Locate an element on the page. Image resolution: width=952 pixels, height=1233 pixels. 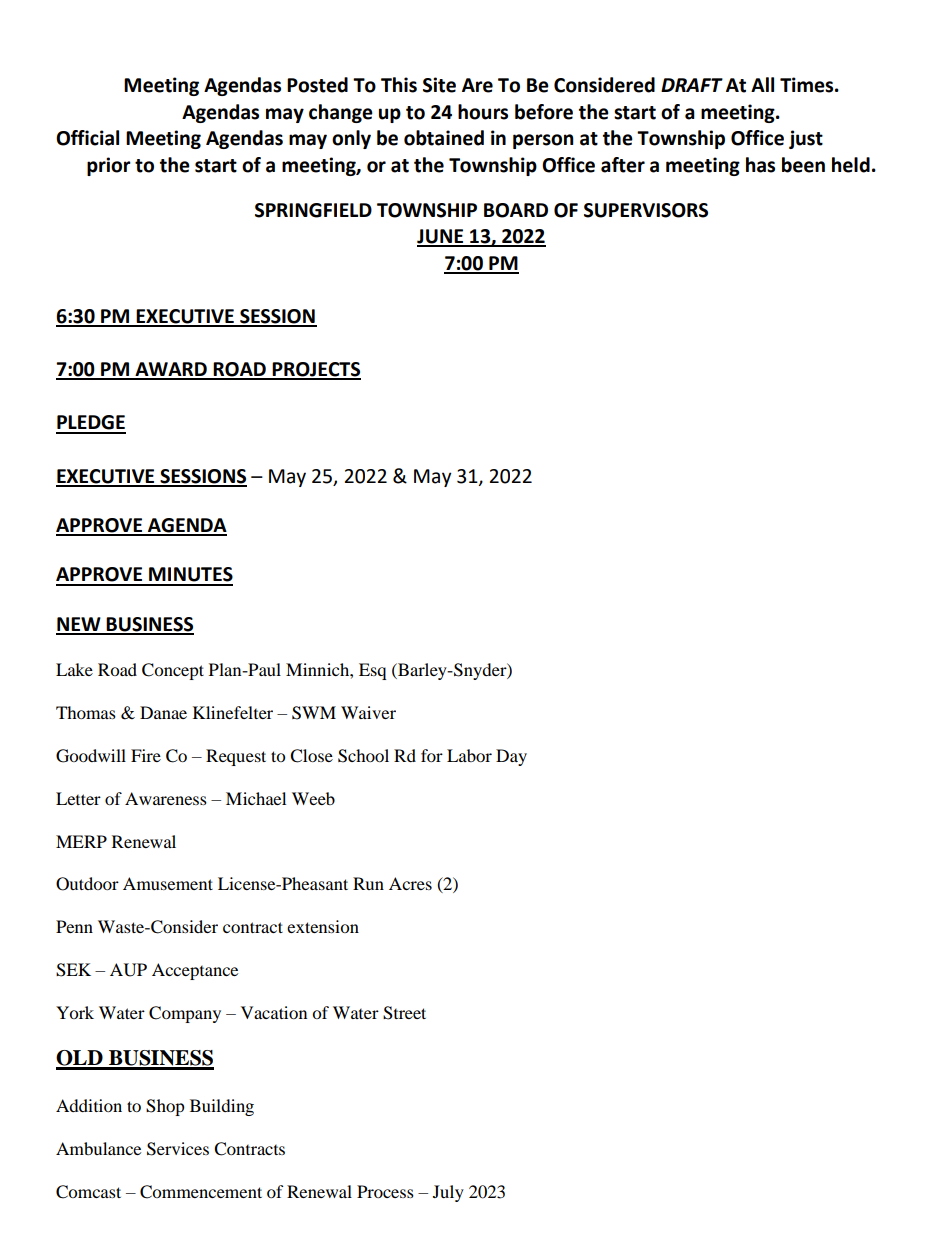
Waiver is located at coordinates (368, 712).
